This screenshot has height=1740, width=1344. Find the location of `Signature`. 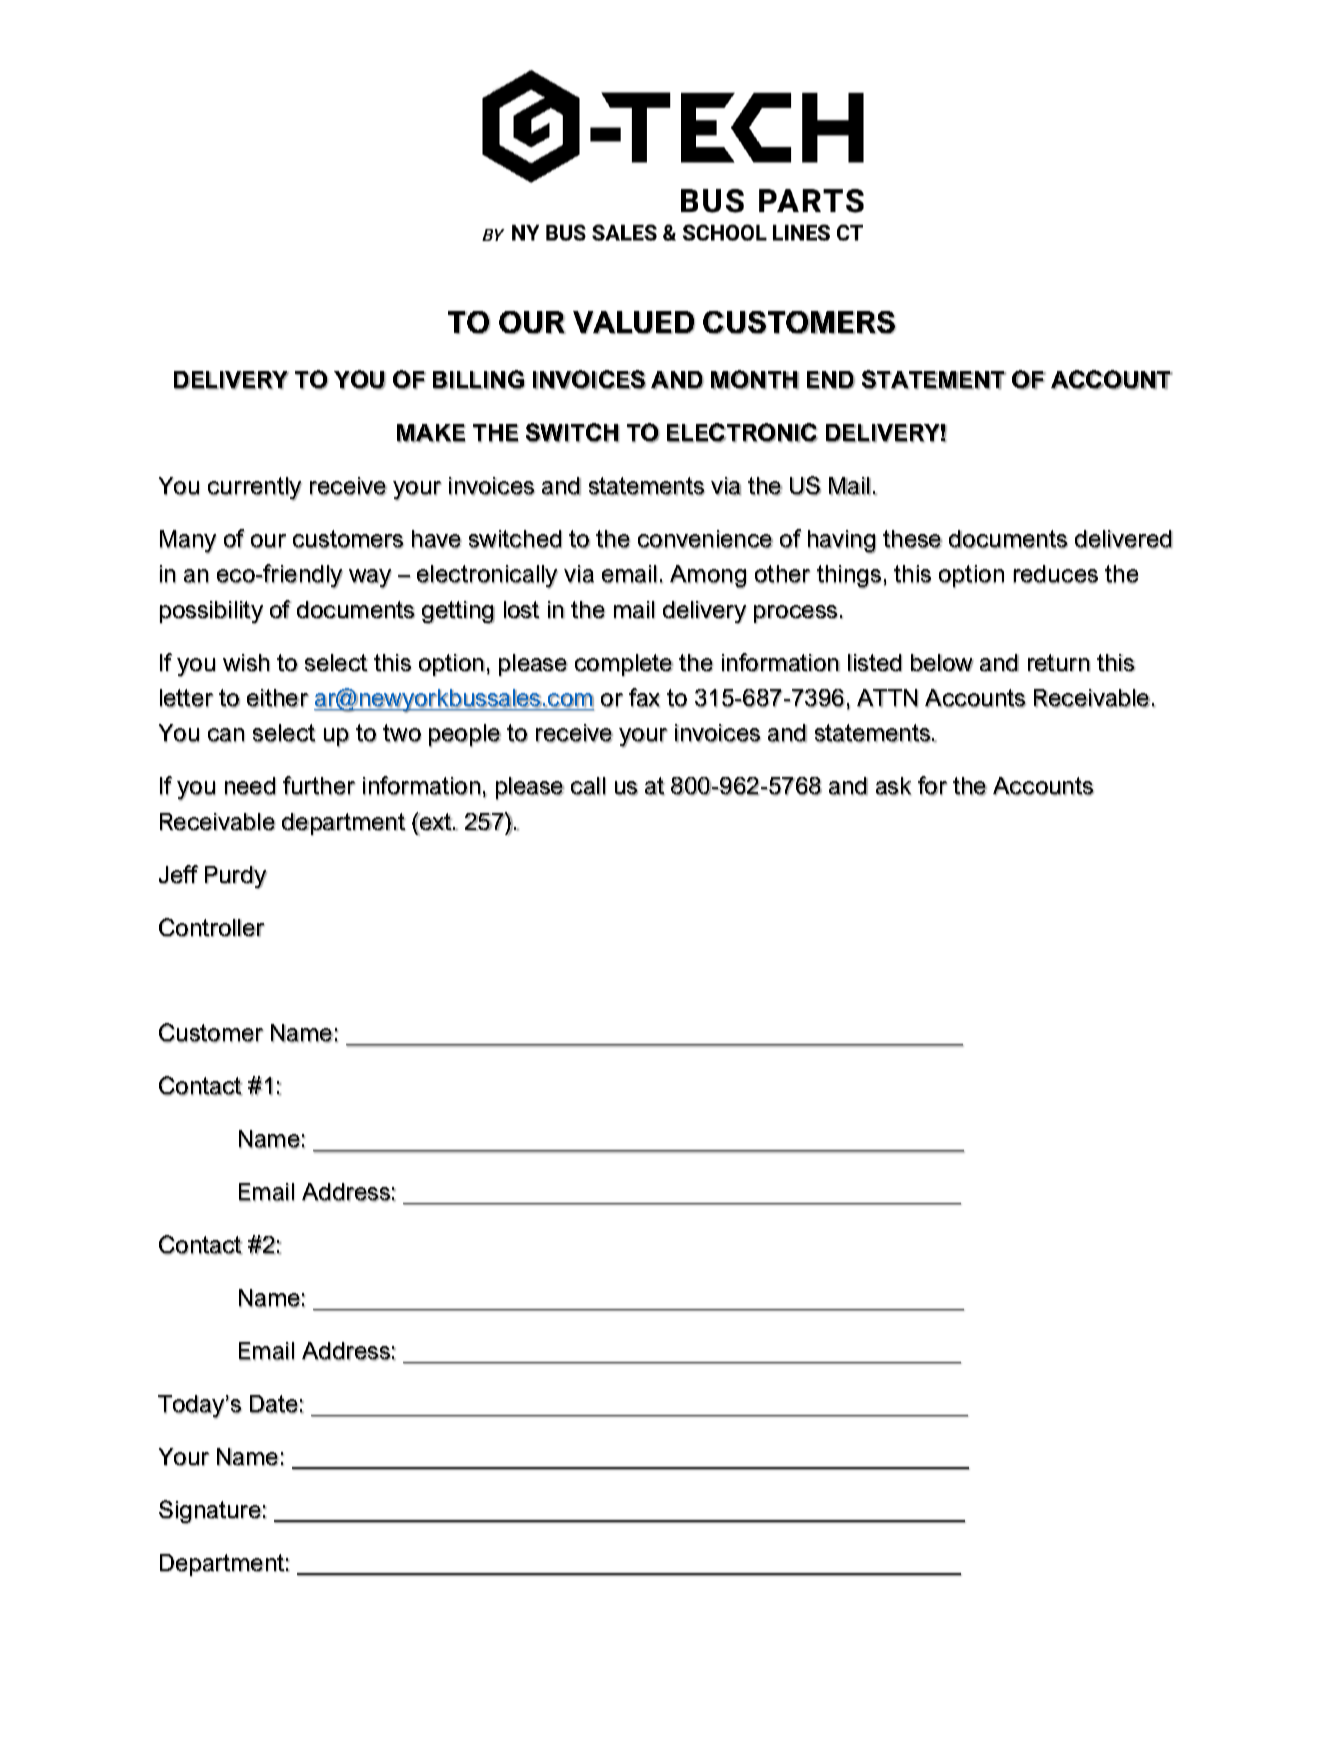

Signature is located at coordinates (210, 1512).
